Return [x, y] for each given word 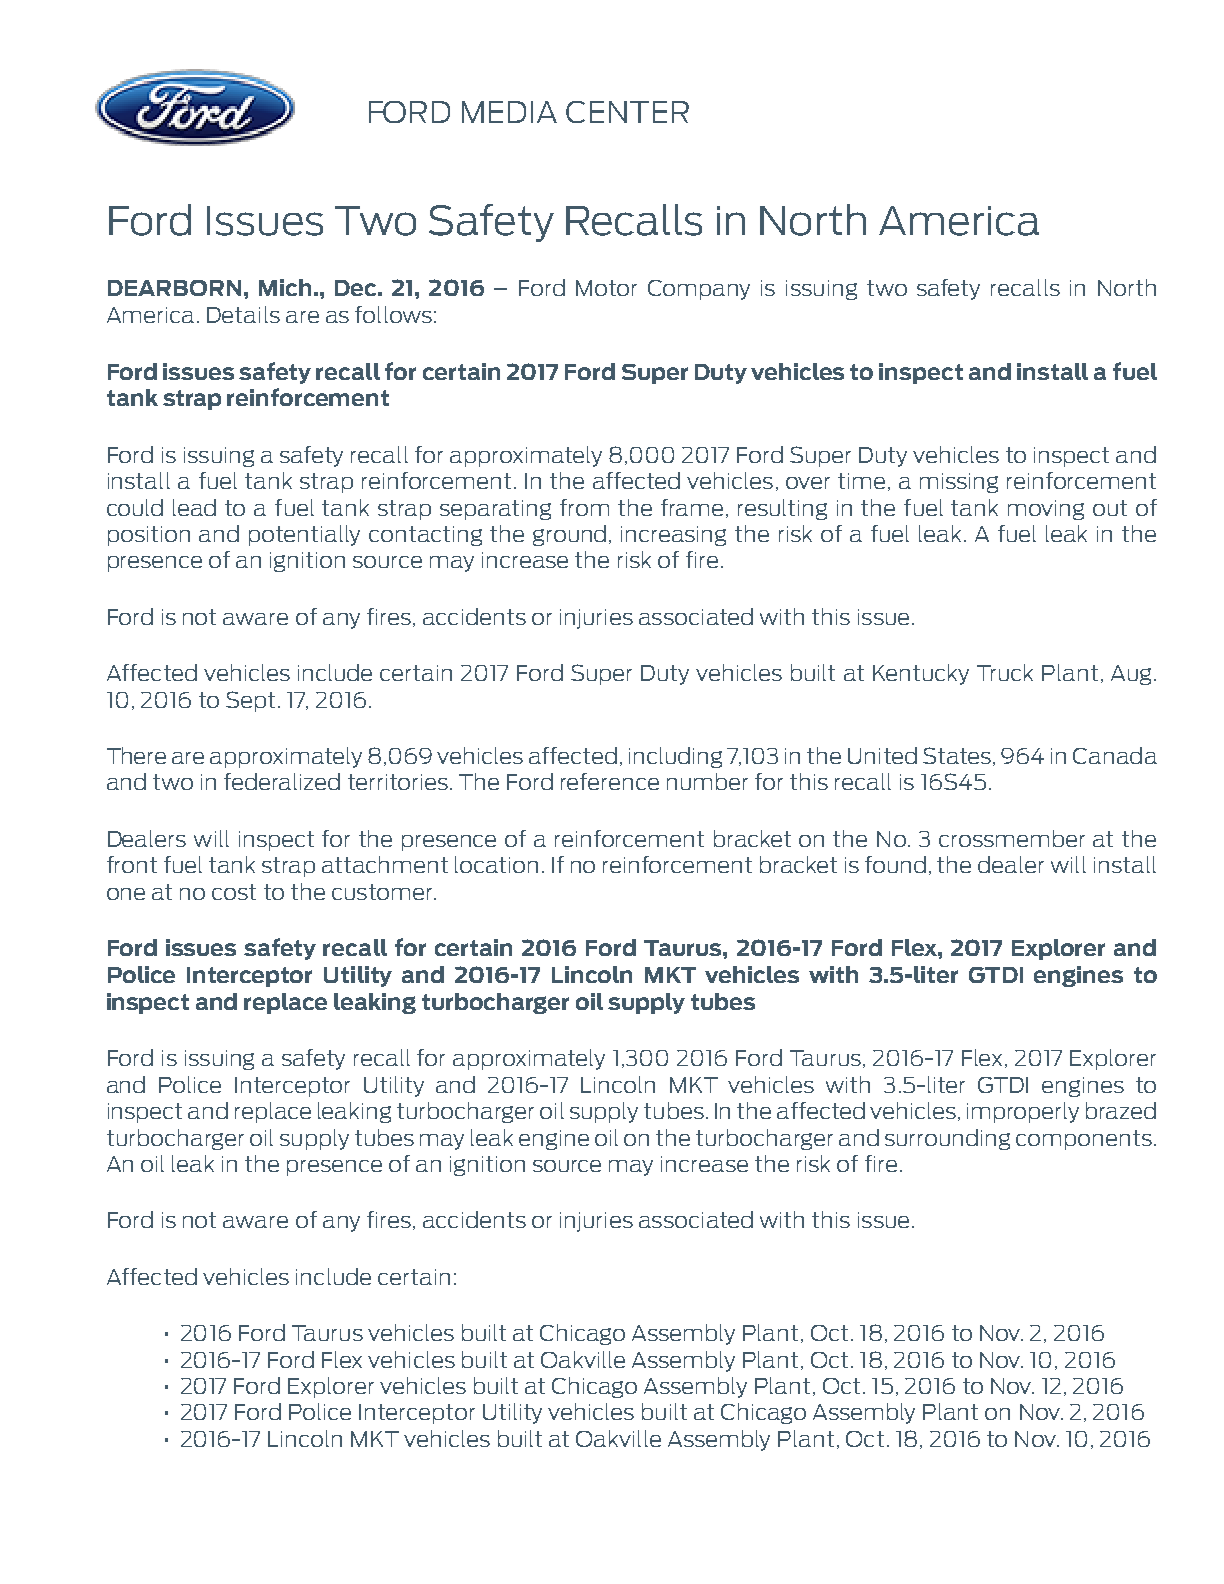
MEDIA [509, 112]
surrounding [947, 1139]
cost [234, 892]
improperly [1023, 1112]
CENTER [627, 112]
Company [699, 290]
